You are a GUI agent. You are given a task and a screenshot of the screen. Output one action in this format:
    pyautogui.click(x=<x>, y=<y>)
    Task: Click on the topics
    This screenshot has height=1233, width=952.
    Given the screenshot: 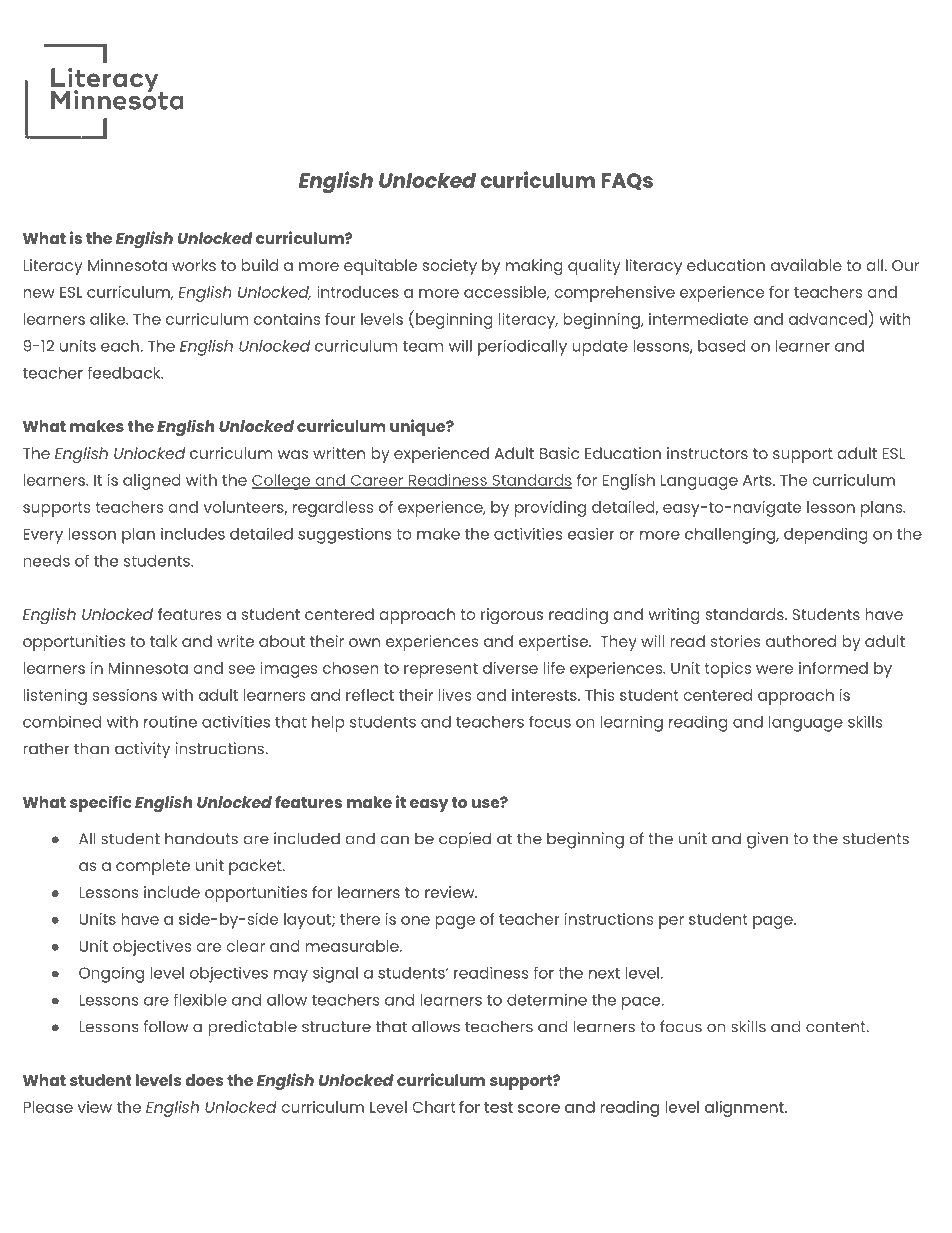 What is the action you would take?
    pyautogui.click(x=727, y=670)
